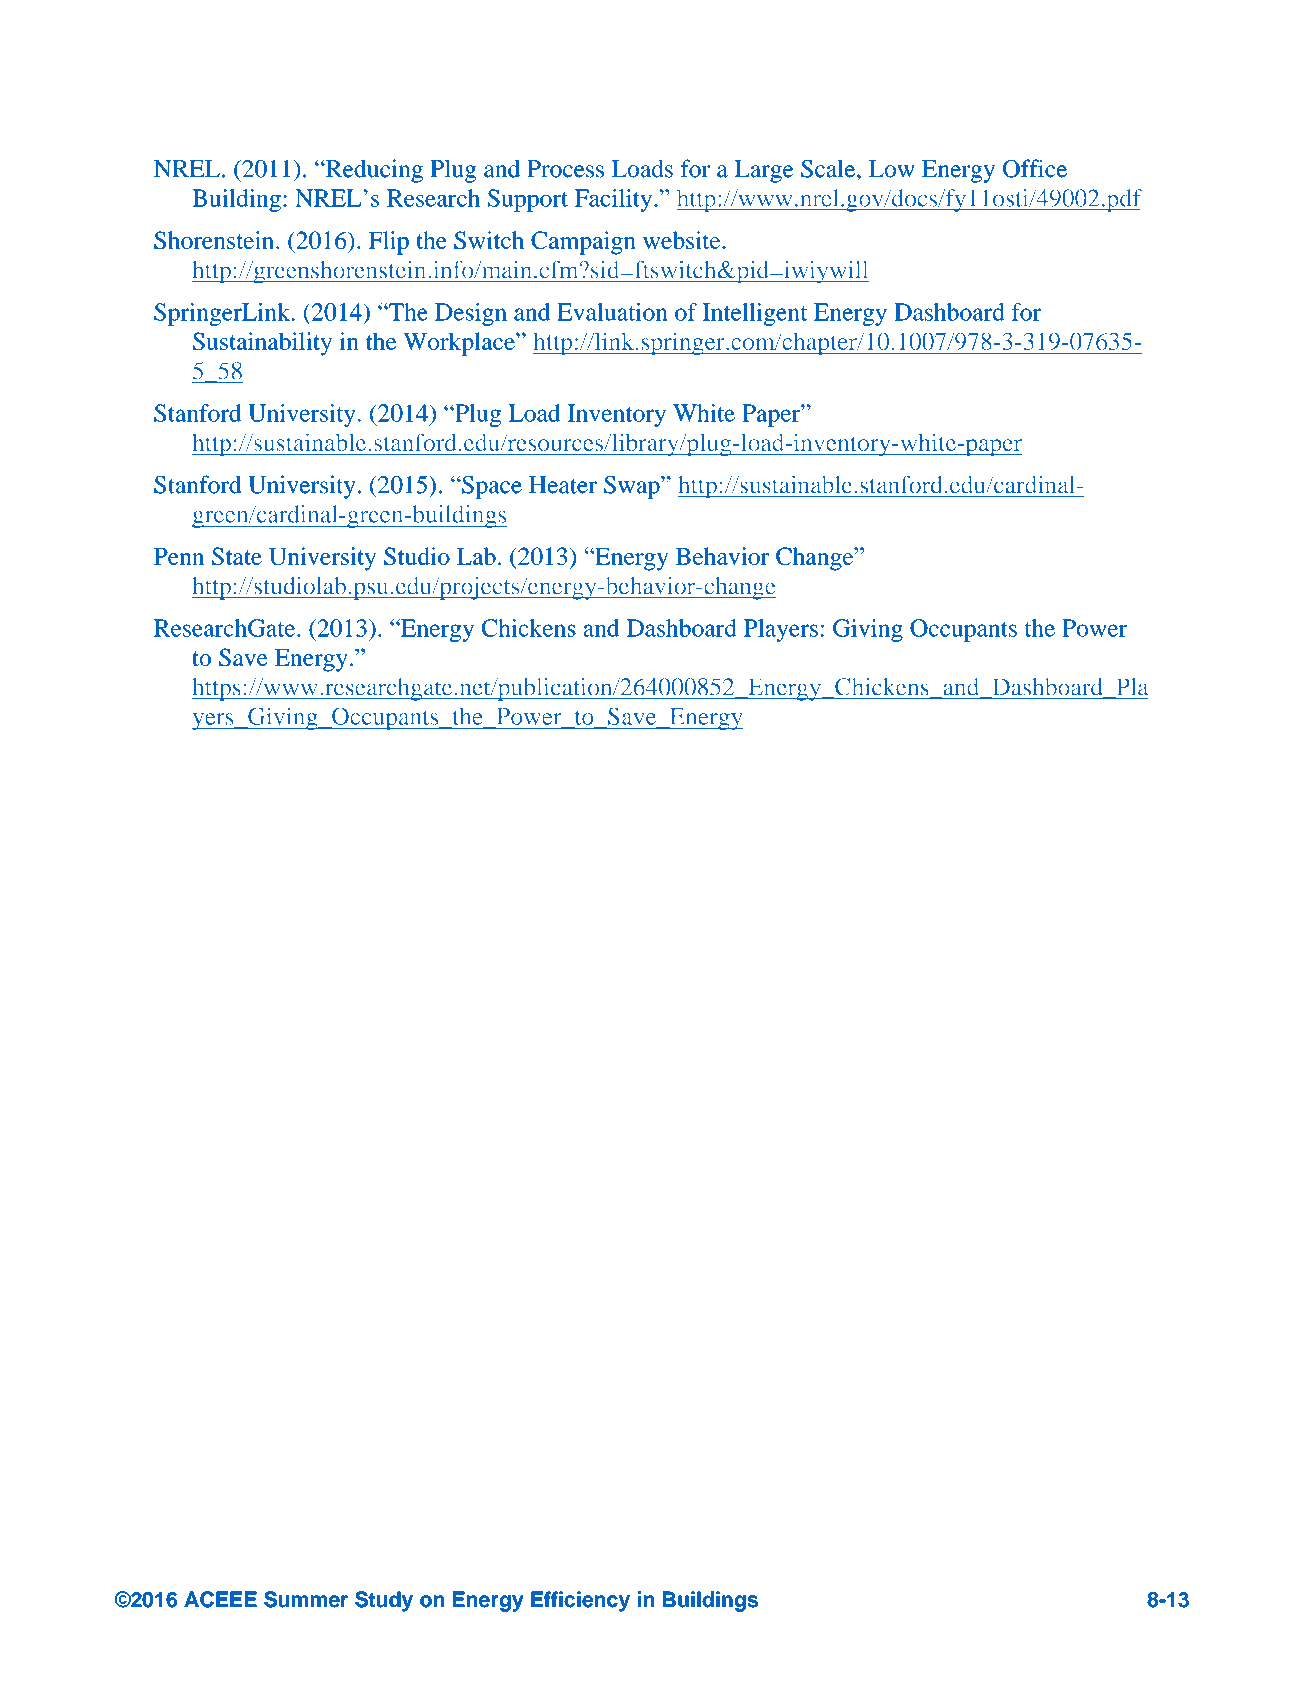  Describe the element at coordinates (384, 1601) in the screenshot. I see `Study` at that location.
